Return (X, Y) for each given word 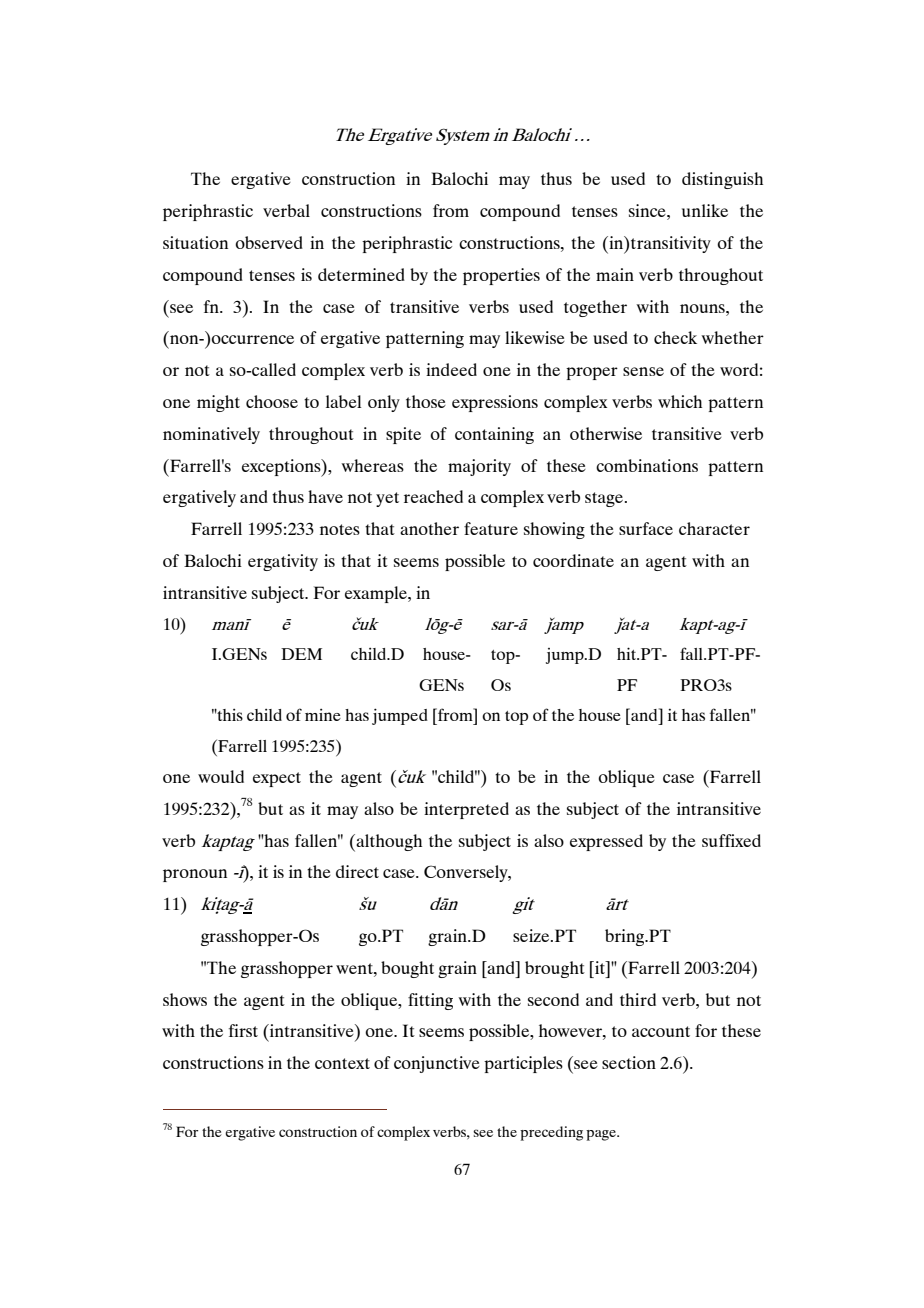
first (243, 1030)
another (429, 528)
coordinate (573, 560)
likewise (535, 337)
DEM (301, 654)
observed (269, 242)
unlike (705, 210)
